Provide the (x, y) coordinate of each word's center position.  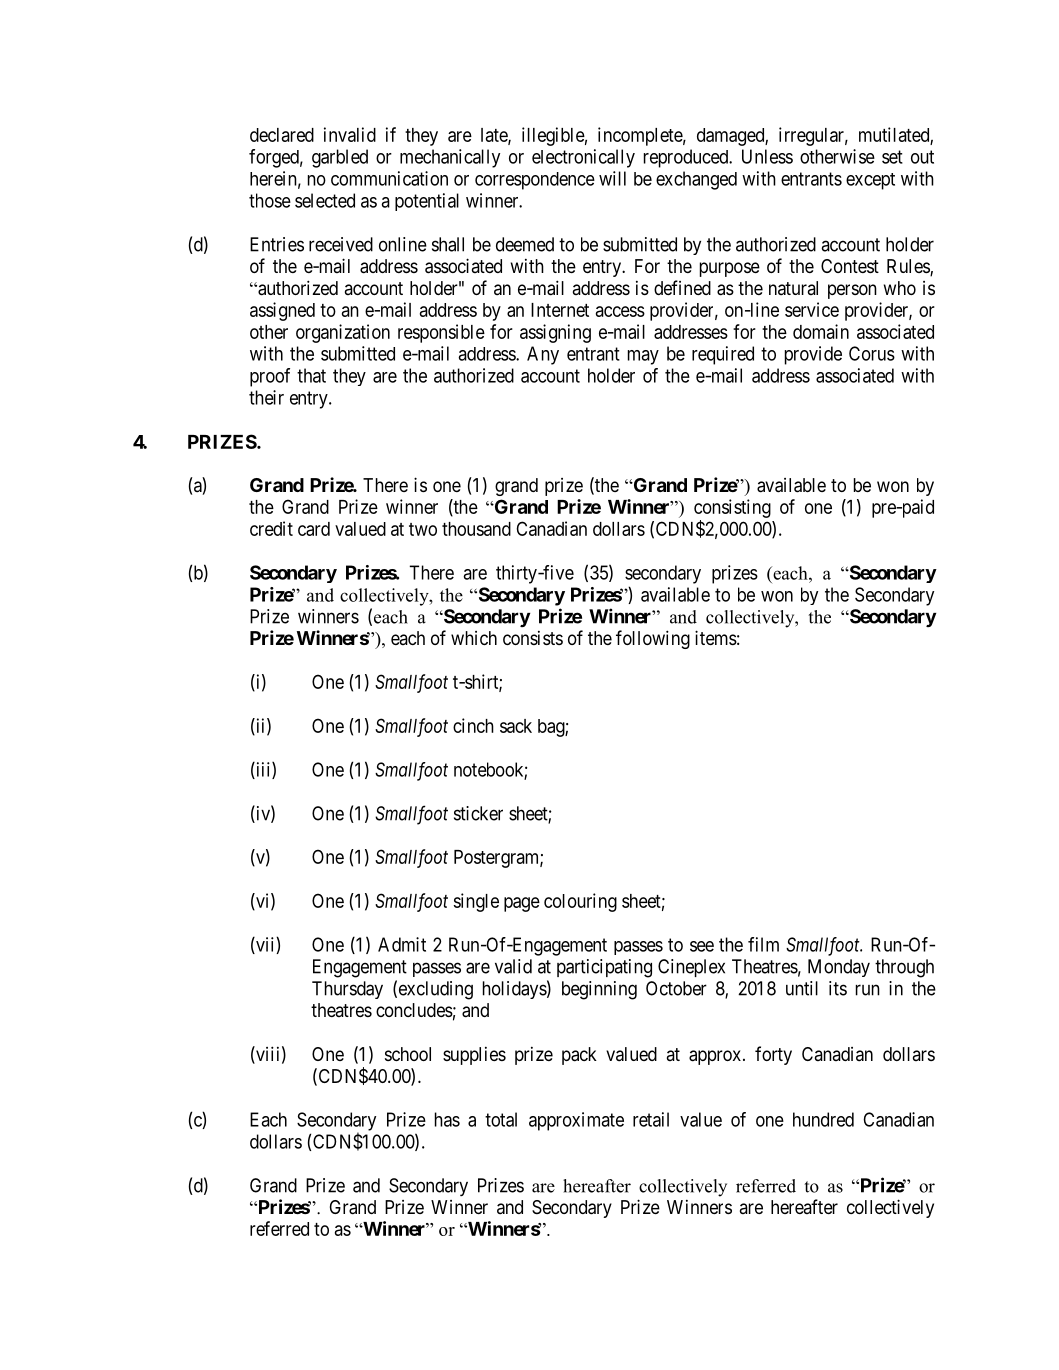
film (763, 944)
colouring (580, 902)
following (653, 639)
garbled (340, 158)
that (311, 375)
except (870, 181)
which (474, 638)
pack (579, 1056)
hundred (823, 1119)
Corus (872, 353)
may (643, 357)
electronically (583, 158)
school (408, 1054)
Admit (402, 944)
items (716, 637)
